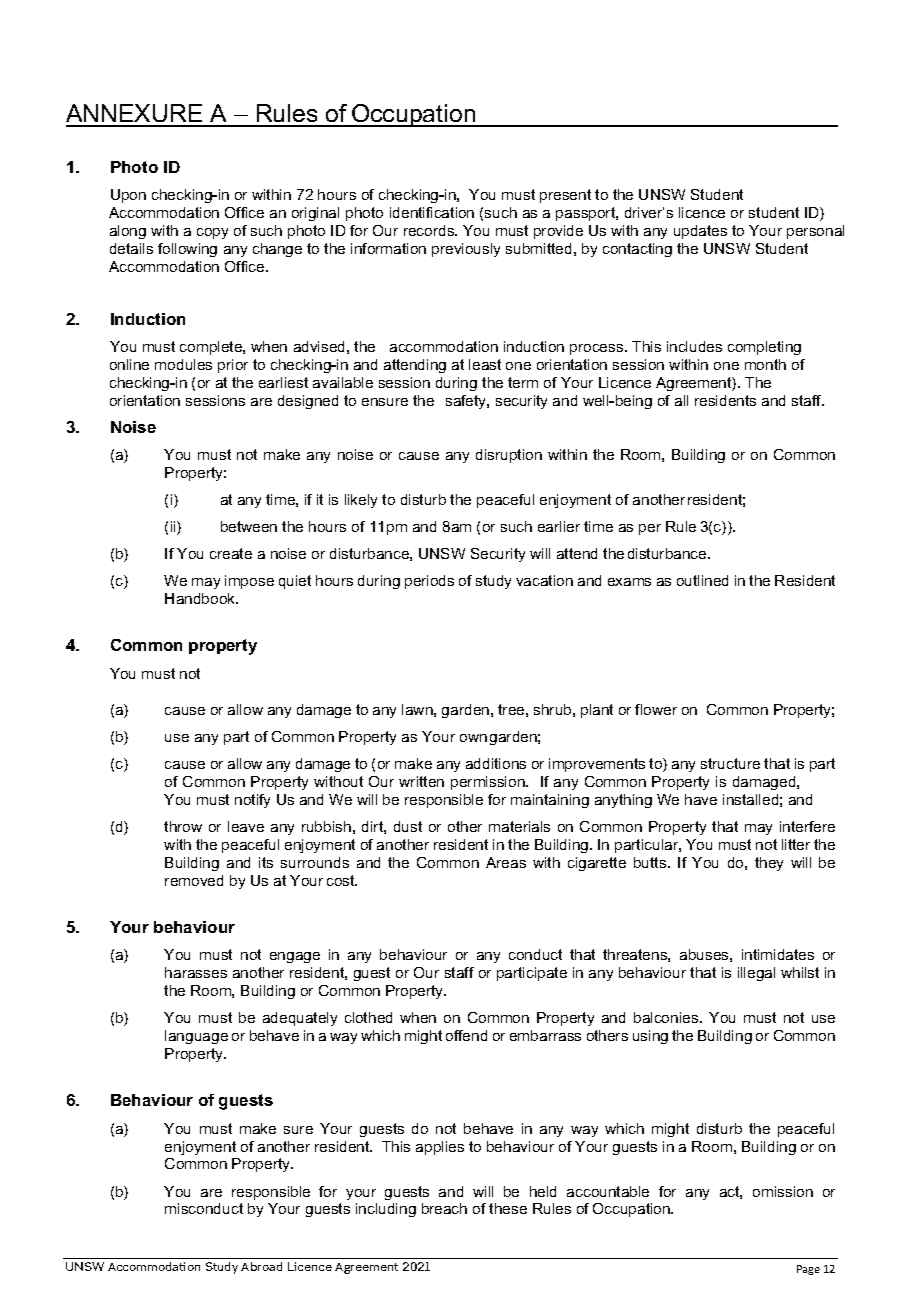 This image has height=1307, width=924. What do you see at coordinates (700, 232) in the image?
I see `updates` at bounding box center [700, 232].
